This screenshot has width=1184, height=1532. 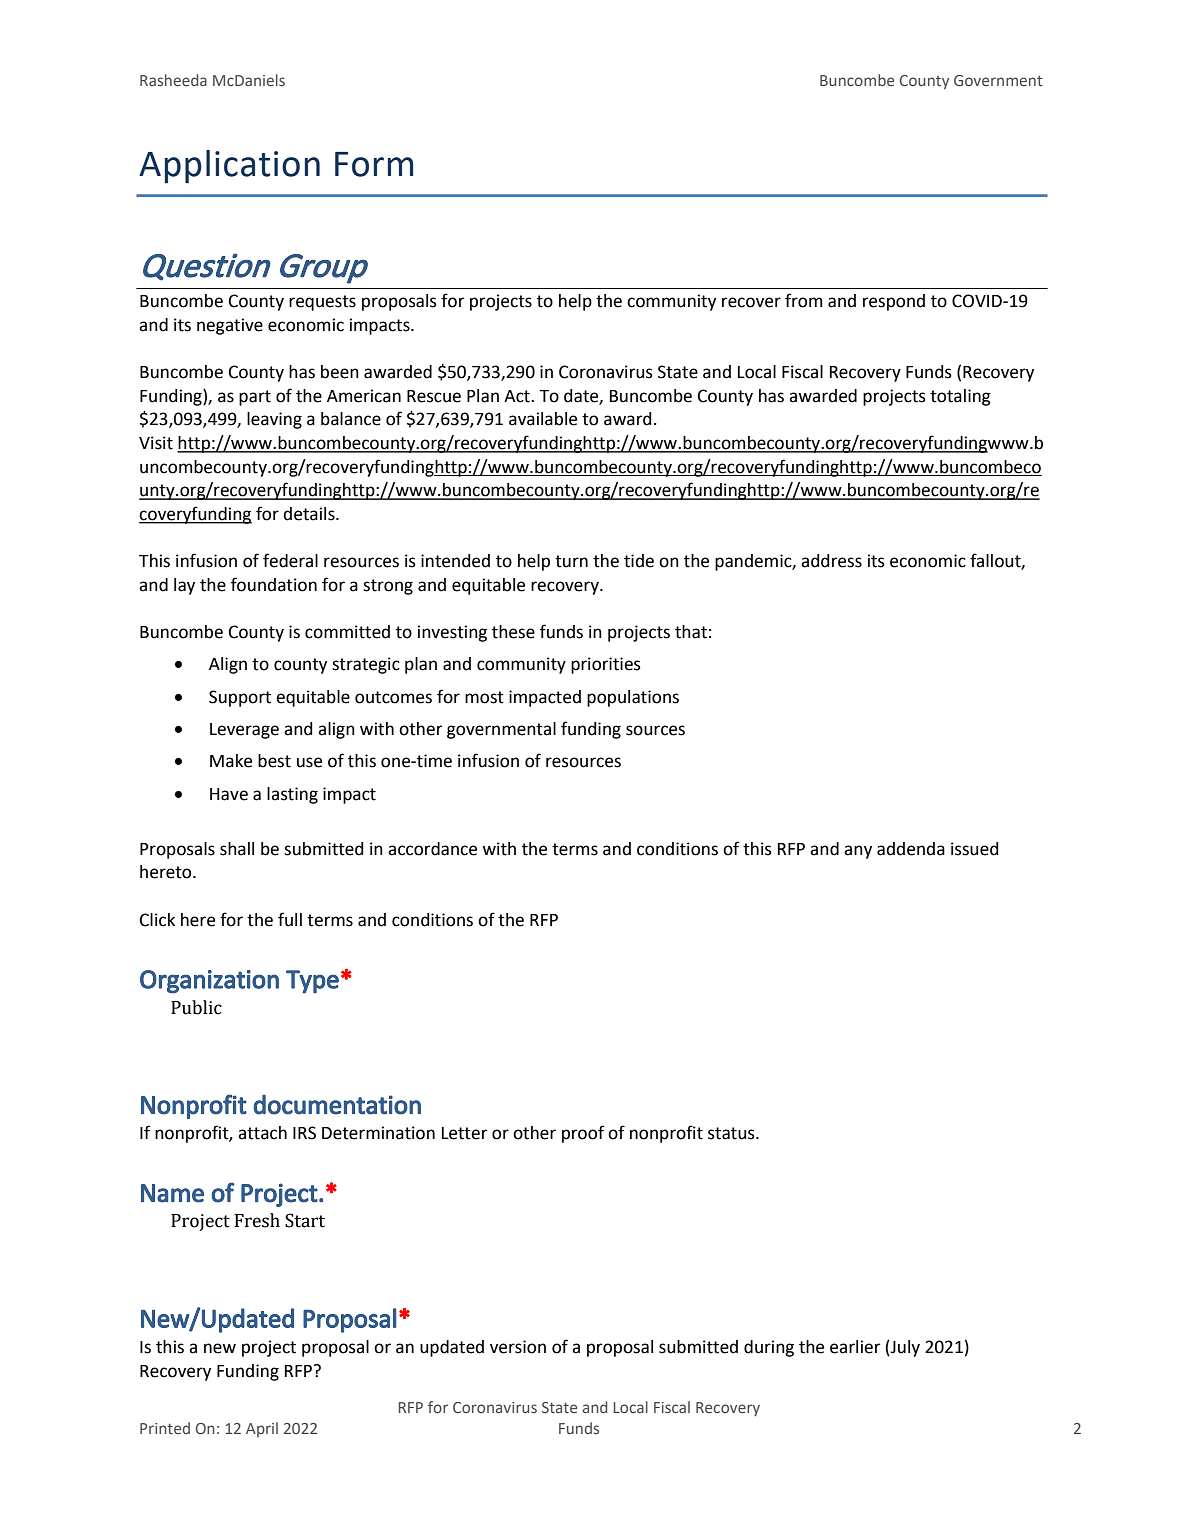 What do you see at coordinates (858, 852) in the screenshot?
I see `any` at bounding box center [858, 852].
